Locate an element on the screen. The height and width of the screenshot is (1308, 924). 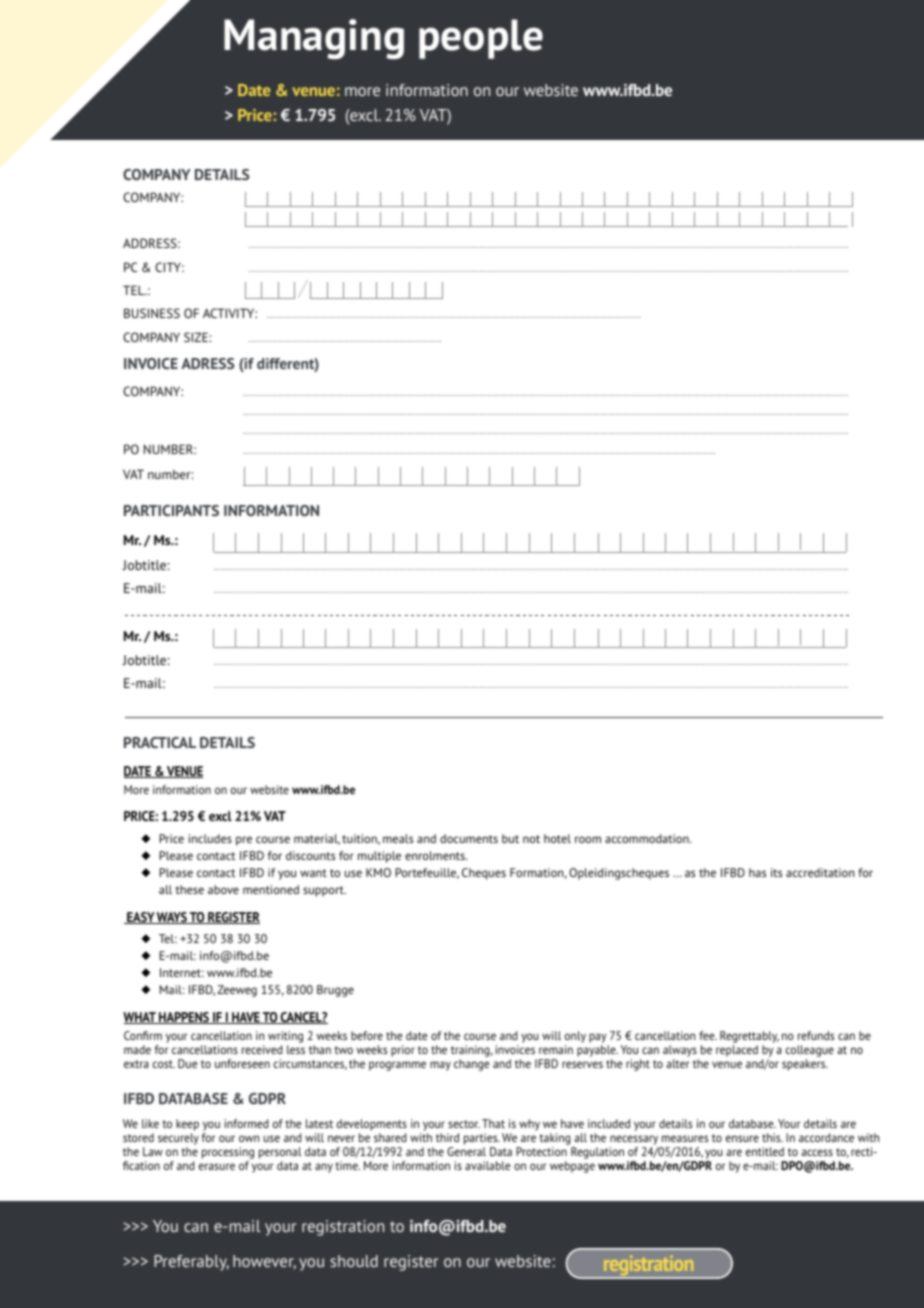
accommodation is located at coordinates (648, 838).
